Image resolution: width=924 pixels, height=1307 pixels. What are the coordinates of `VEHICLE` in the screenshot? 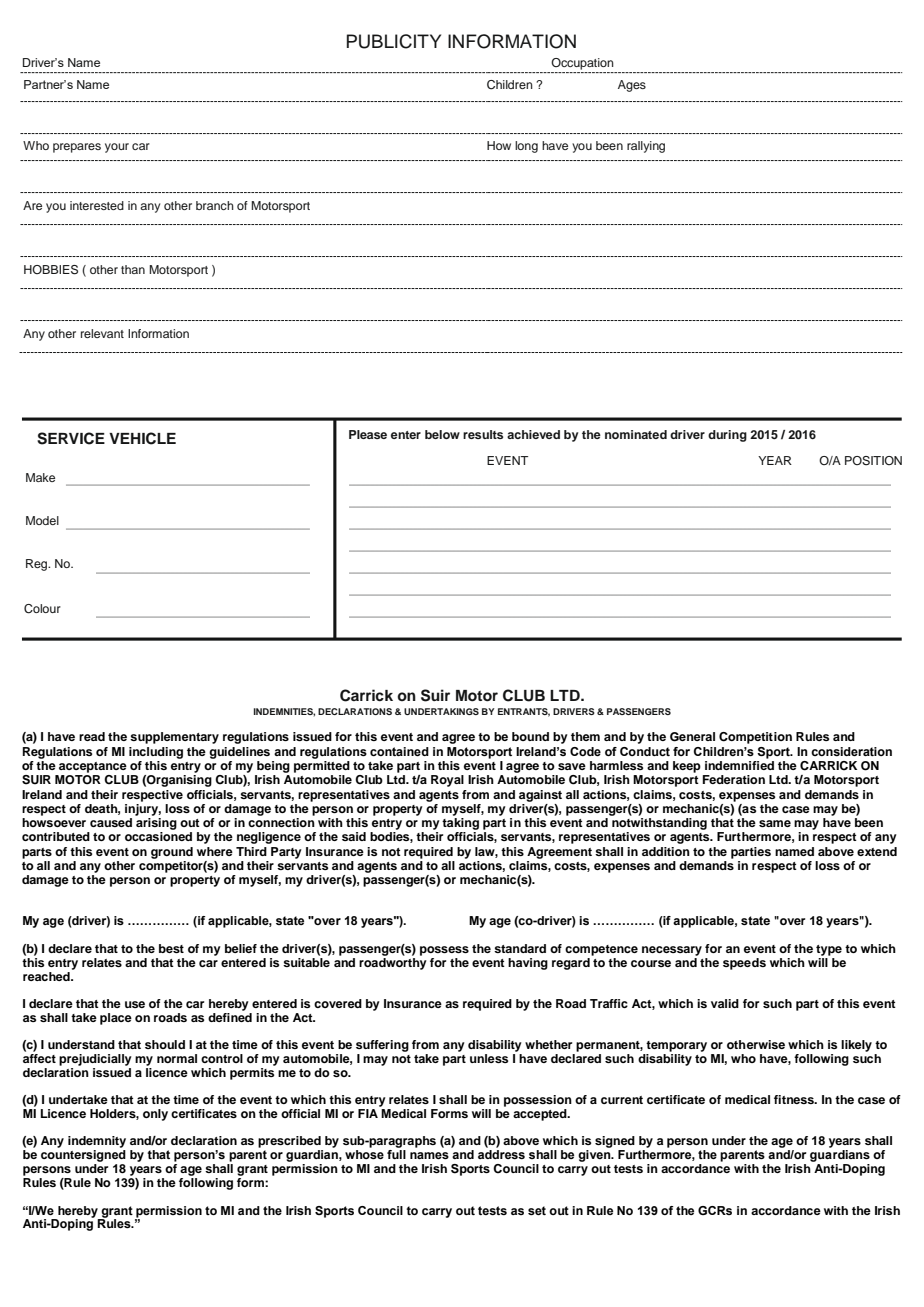 It's located at (142, 438).
